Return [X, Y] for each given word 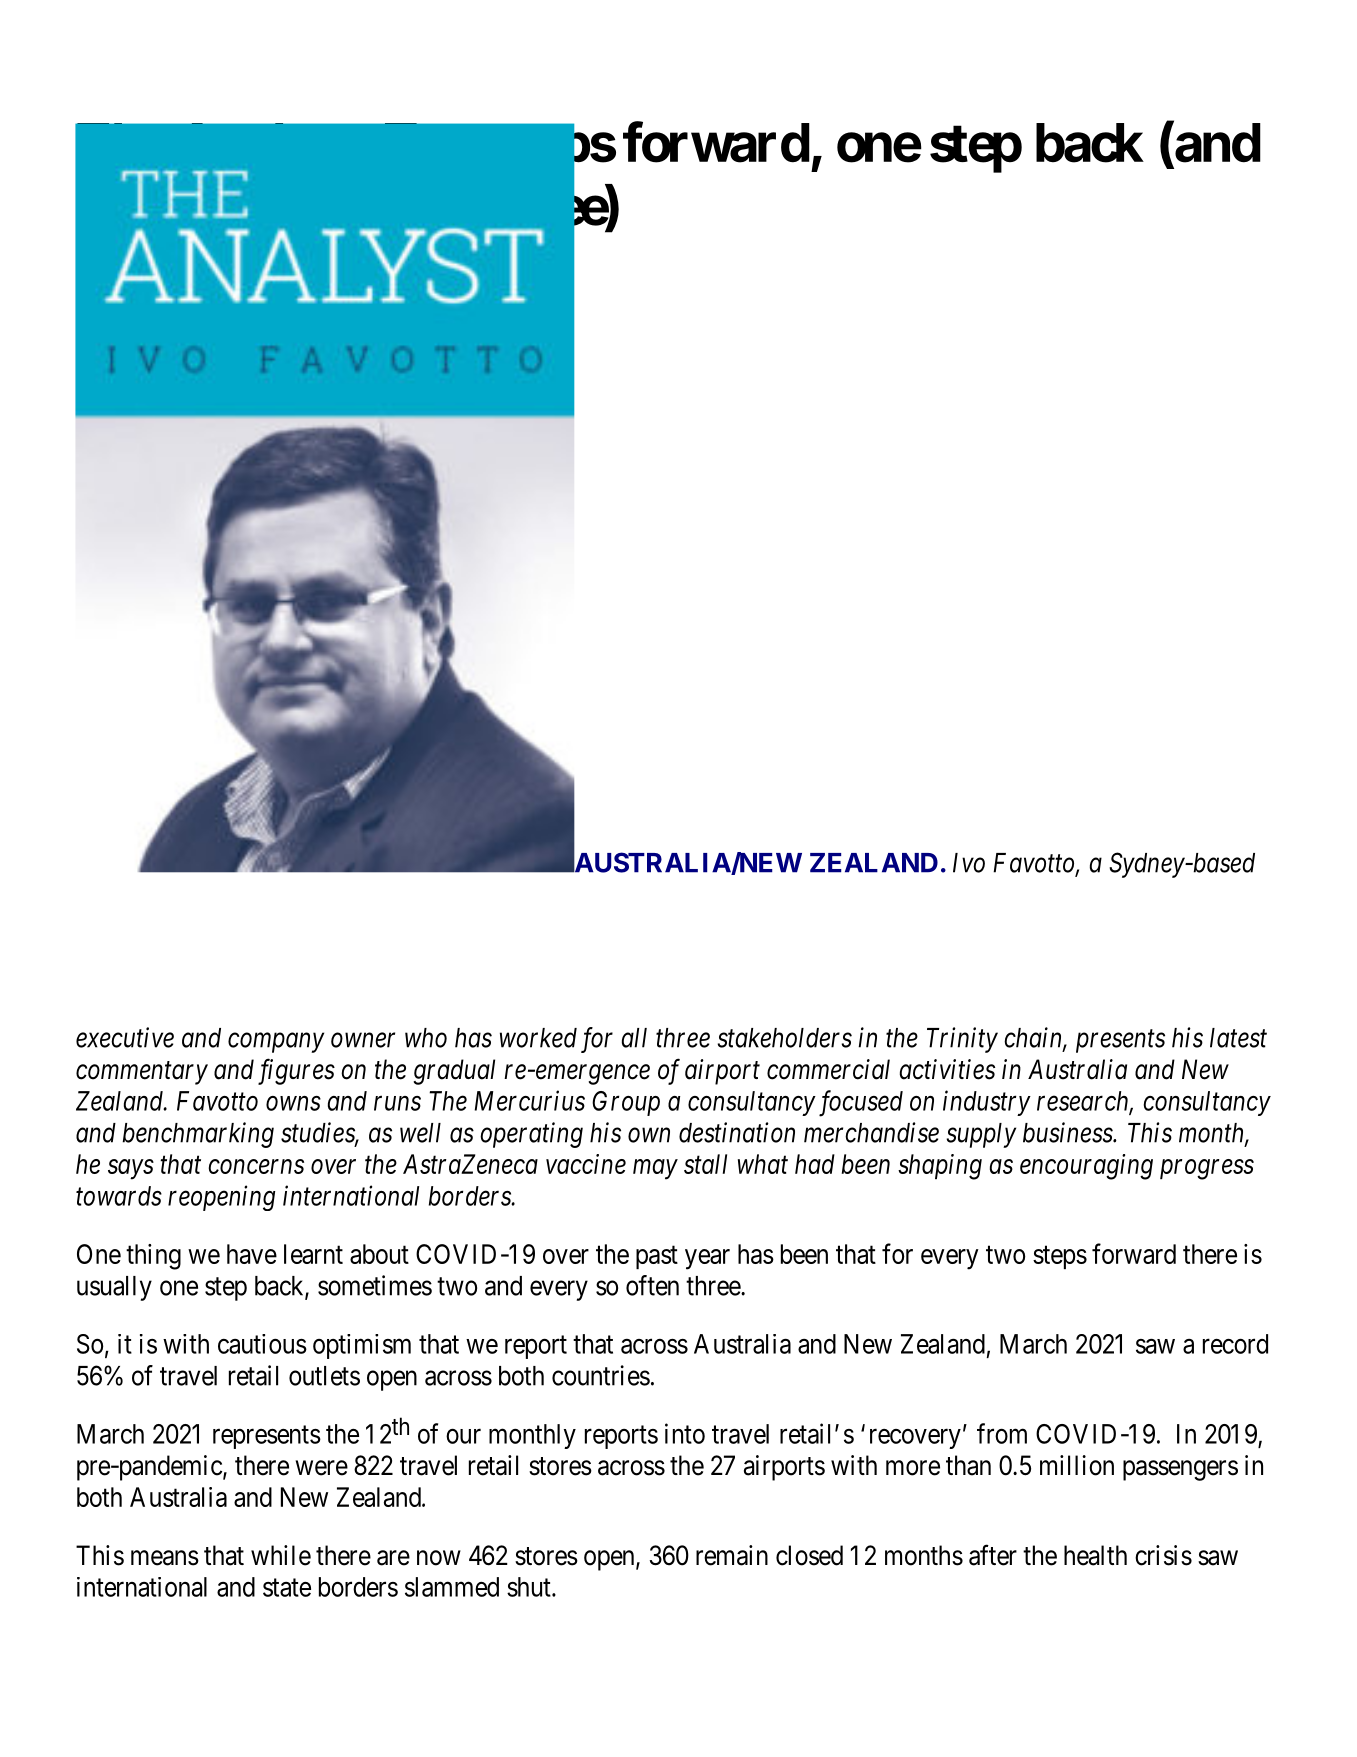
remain [732, 1555]
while [281, 1555]
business [1068, 1132]
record [1235, 1344]
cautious [262, 1344]
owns [293, 1103]
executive [125, 1037]
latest [1238, 1038]
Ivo [969, 863]
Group [626, 1103]
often [652, 1285]
